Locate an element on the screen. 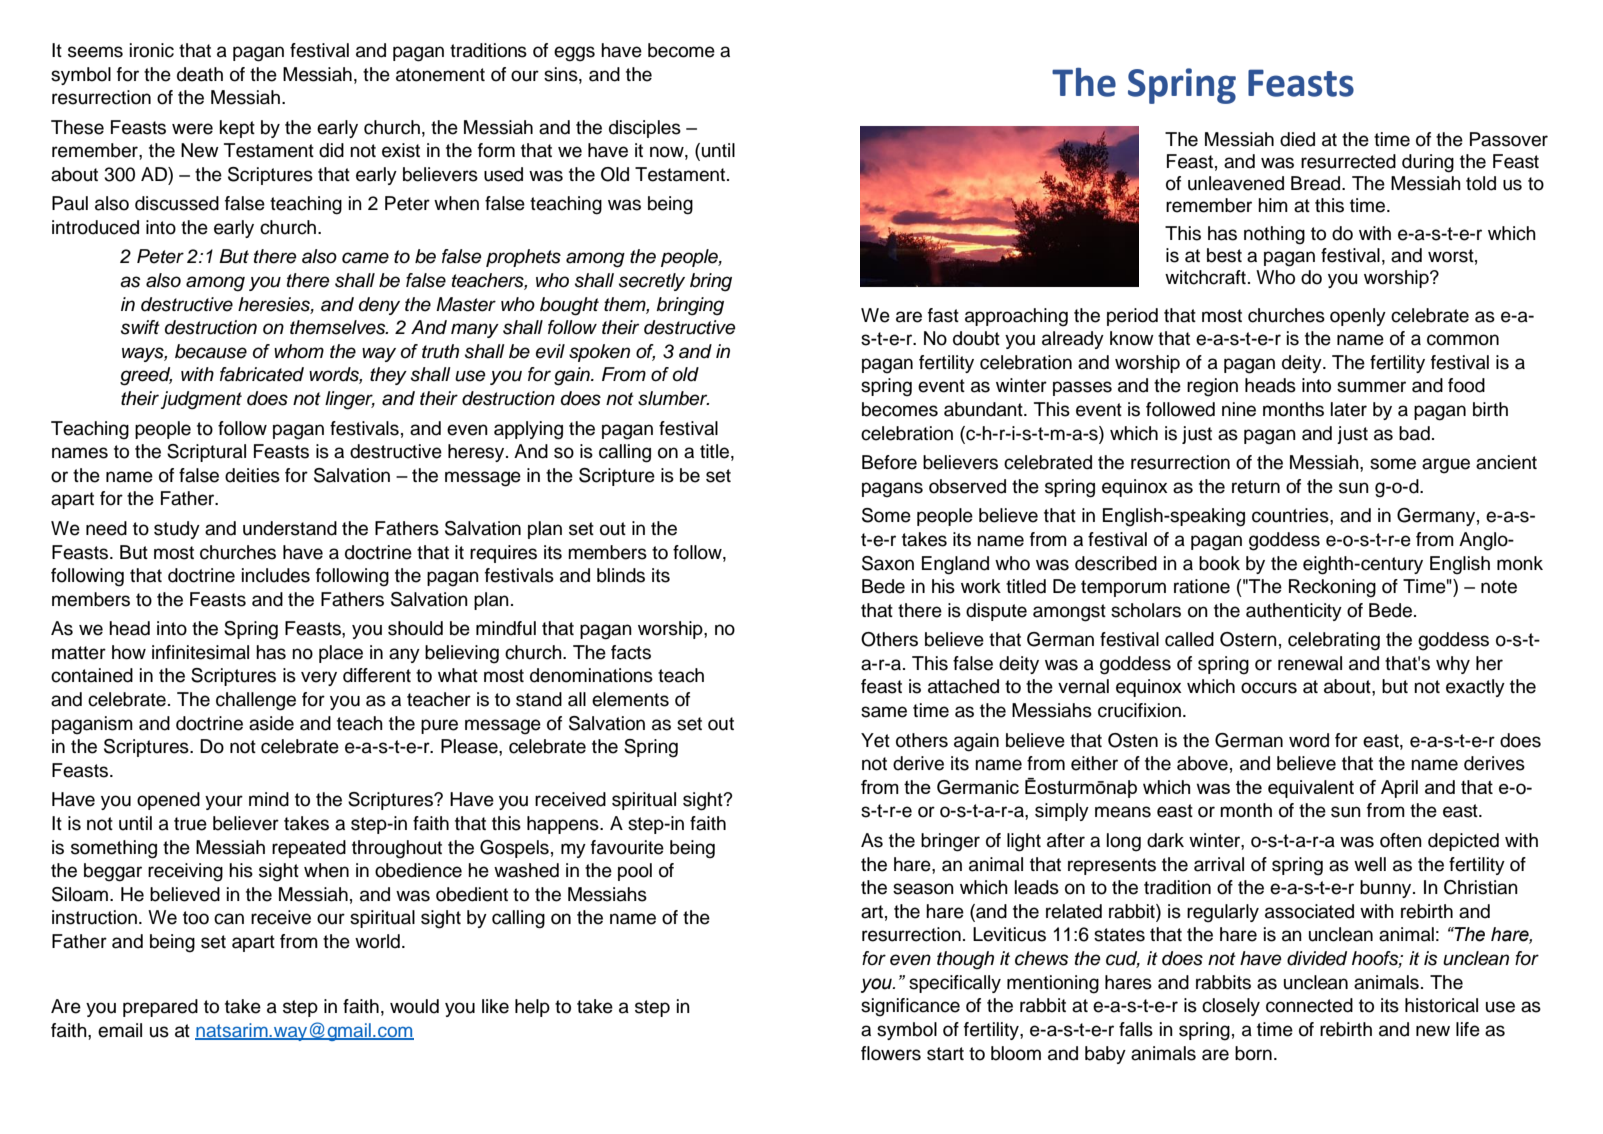 The height and width of the screenshot is (1134, 1603). openly is located at coordinates (1358, 317).
